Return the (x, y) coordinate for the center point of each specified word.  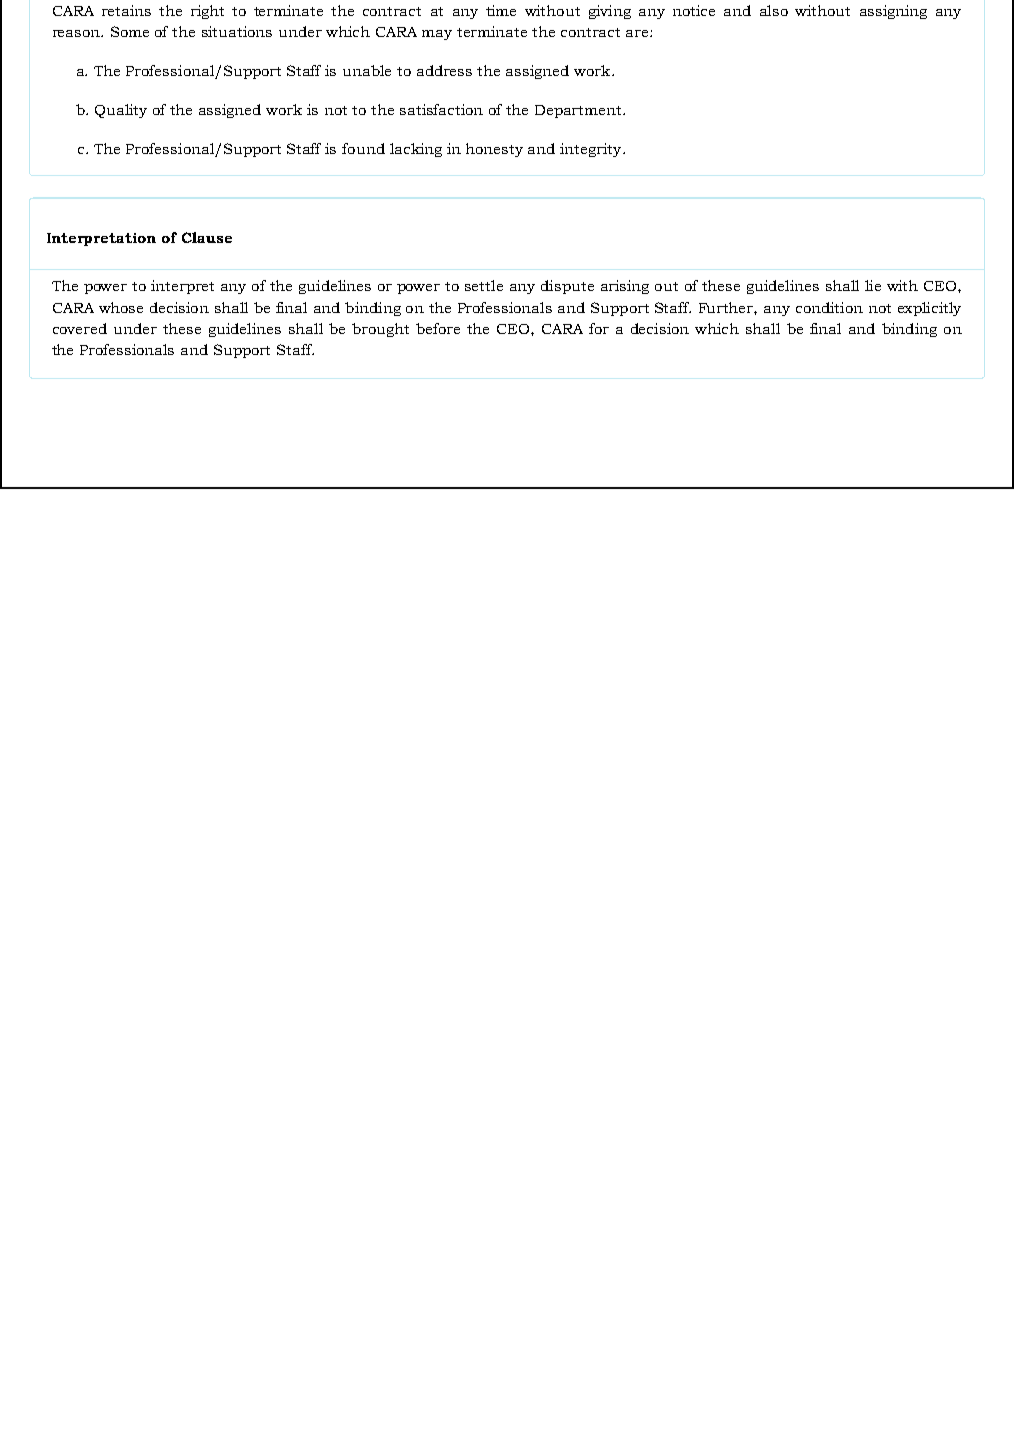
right (207, 12)
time (501, 10)
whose (121, 307)
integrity (592, 150)
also (774, 10)
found (363, 148)
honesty (494, 150)
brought (380, 330)
